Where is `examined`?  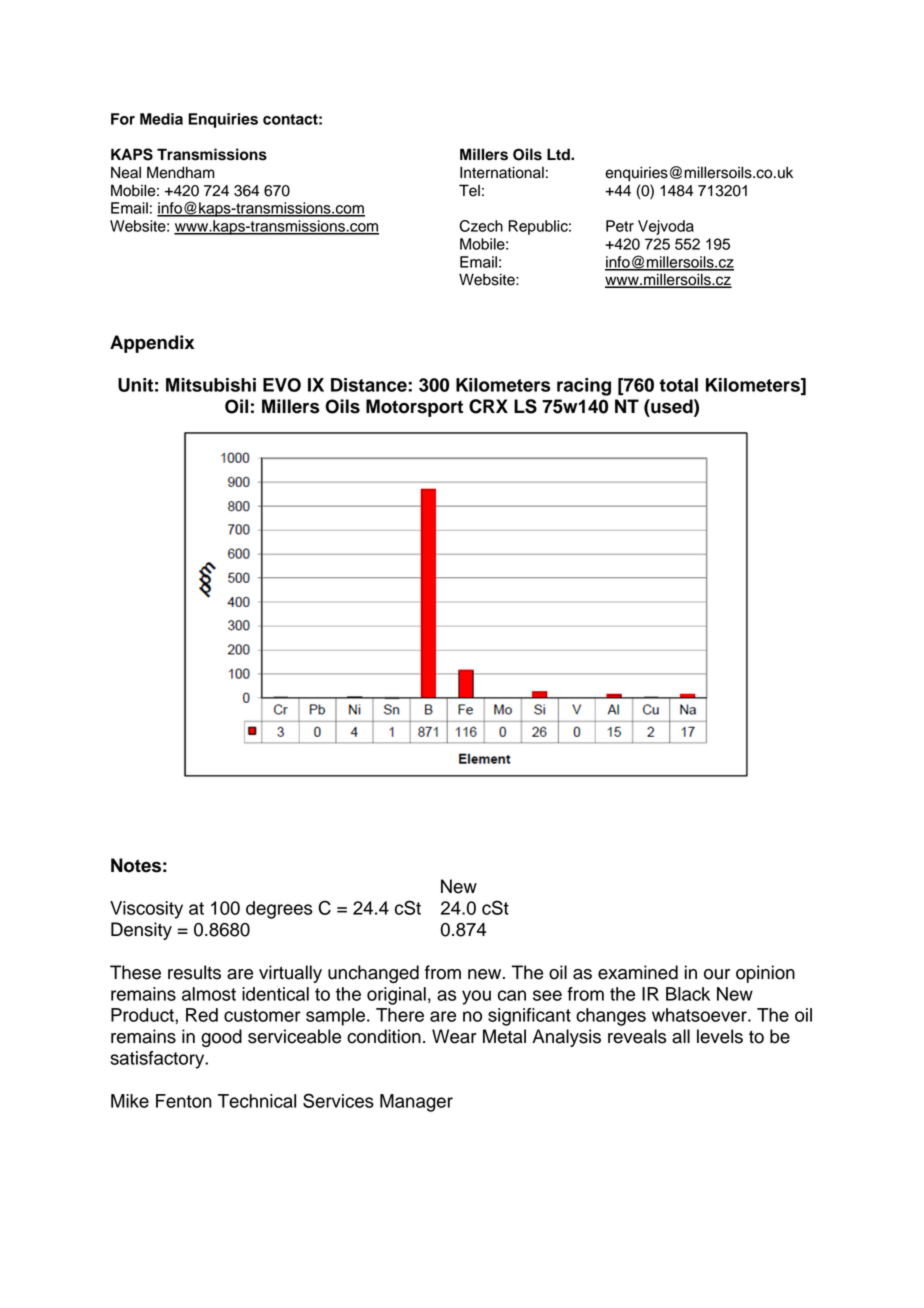 examined is located at coordinates (638, 972).
